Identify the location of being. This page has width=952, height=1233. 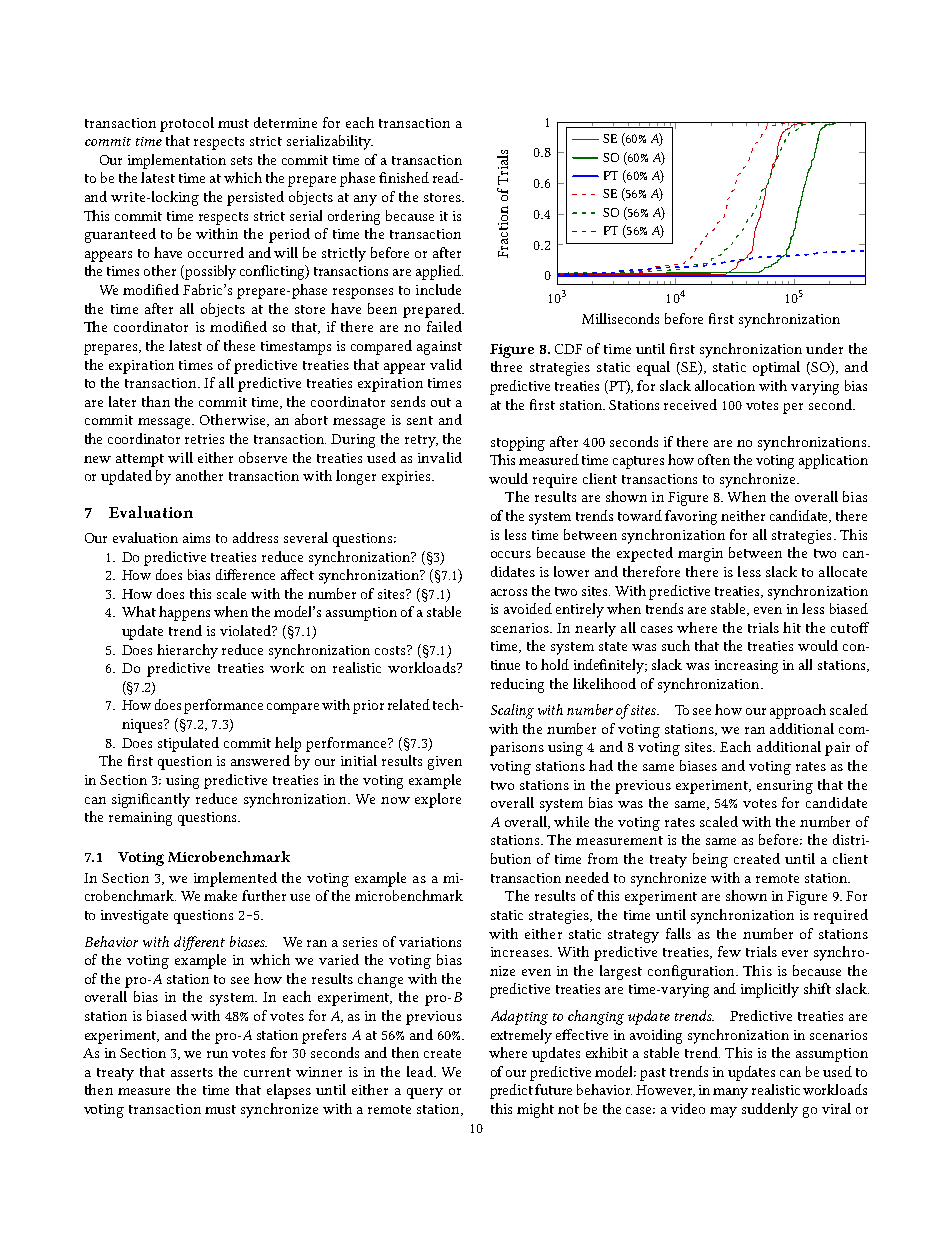
(710, 860).
